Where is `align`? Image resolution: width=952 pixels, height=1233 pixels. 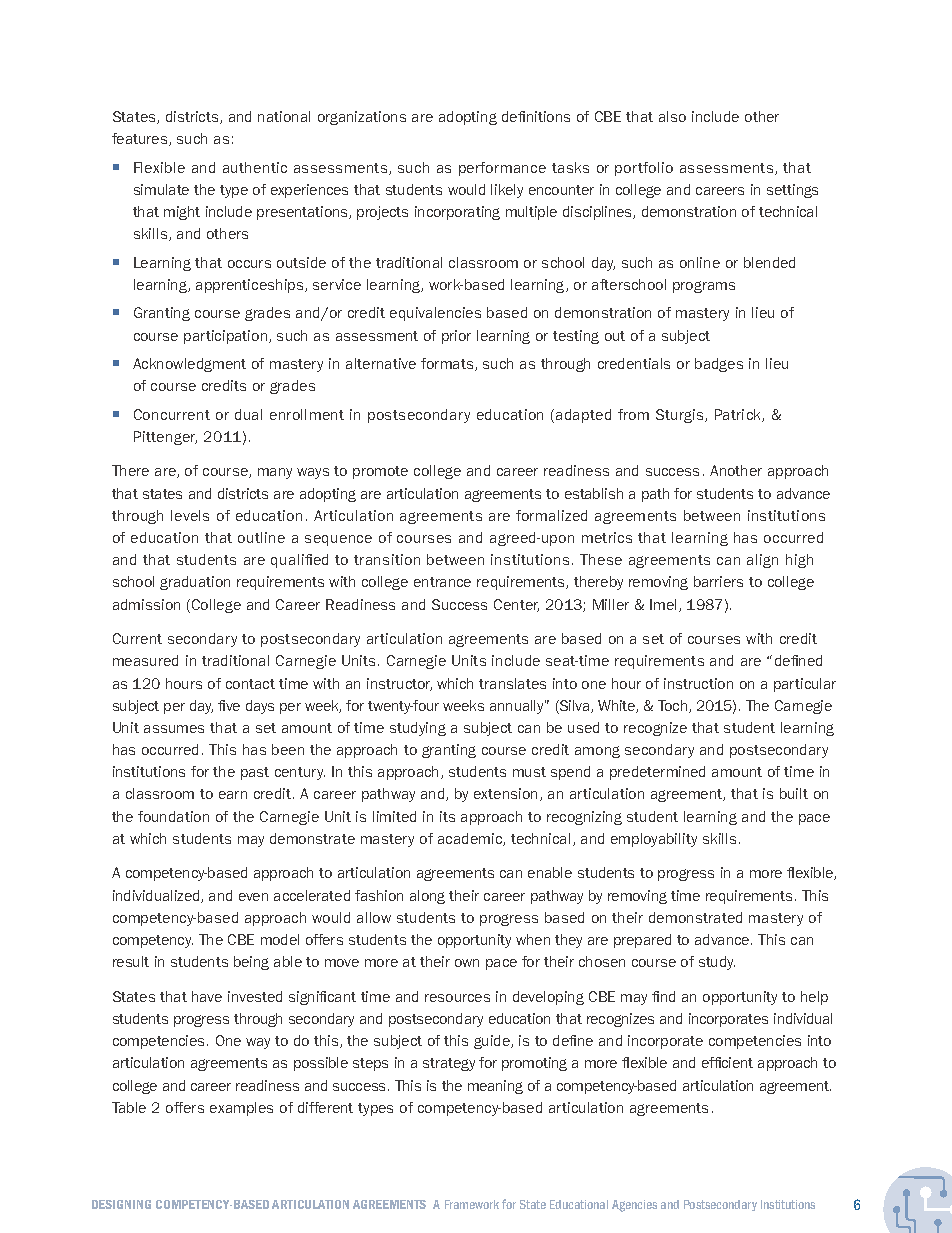
align is located at coordinates (762, 561).
